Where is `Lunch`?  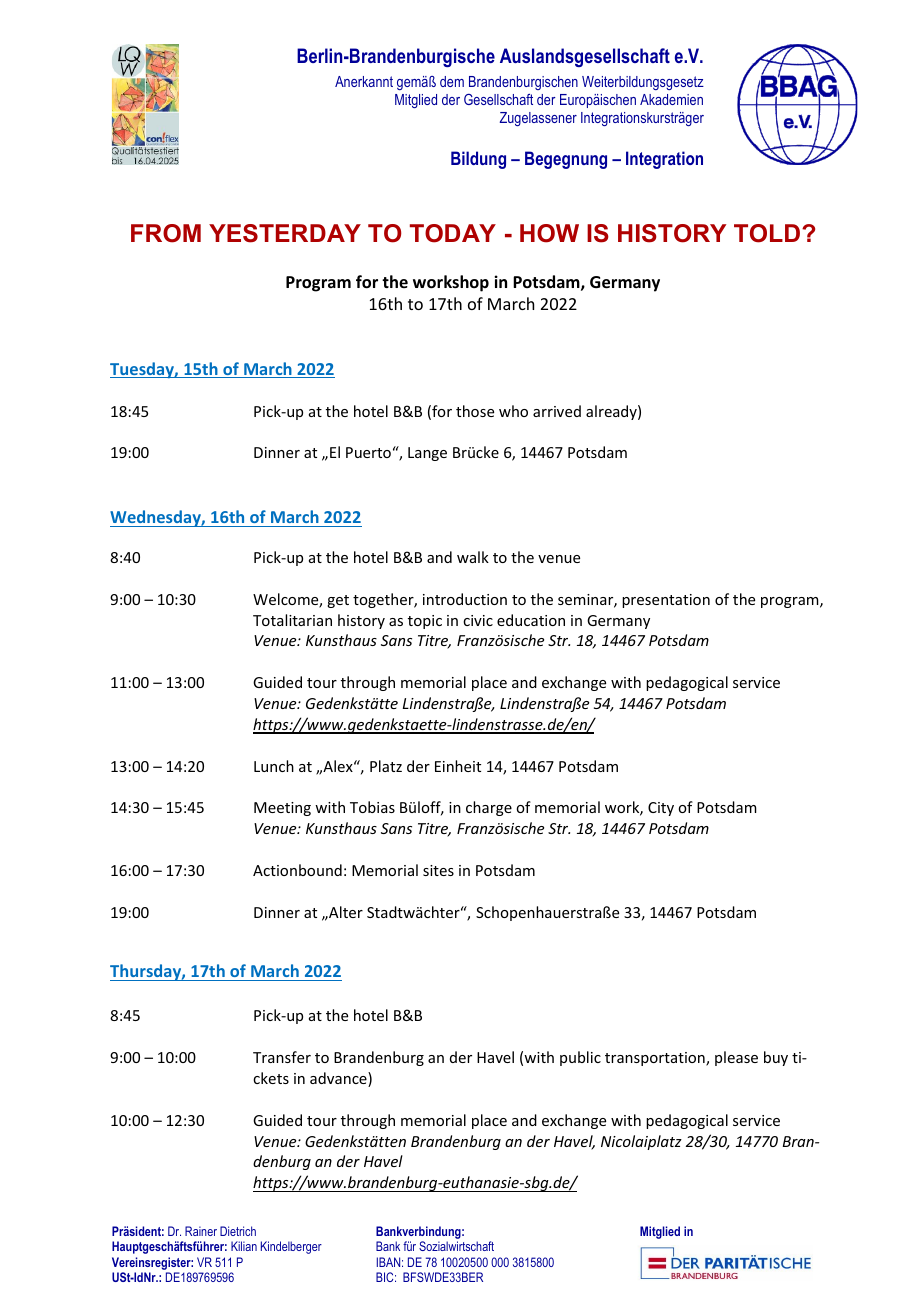 Lunch is located at coordinates (274, 766).
